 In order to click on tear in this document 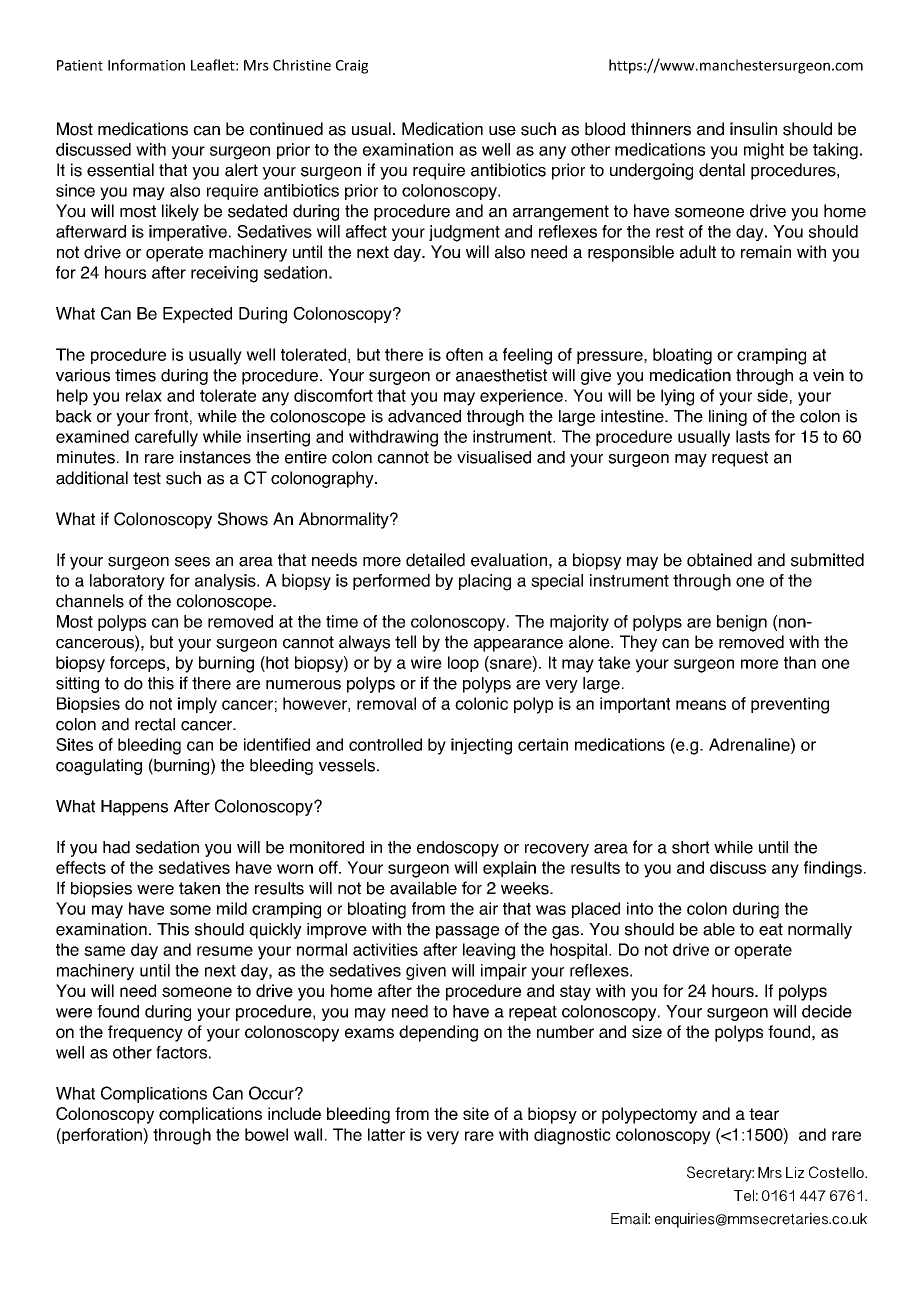, I will do `click(764, 1114)`.
